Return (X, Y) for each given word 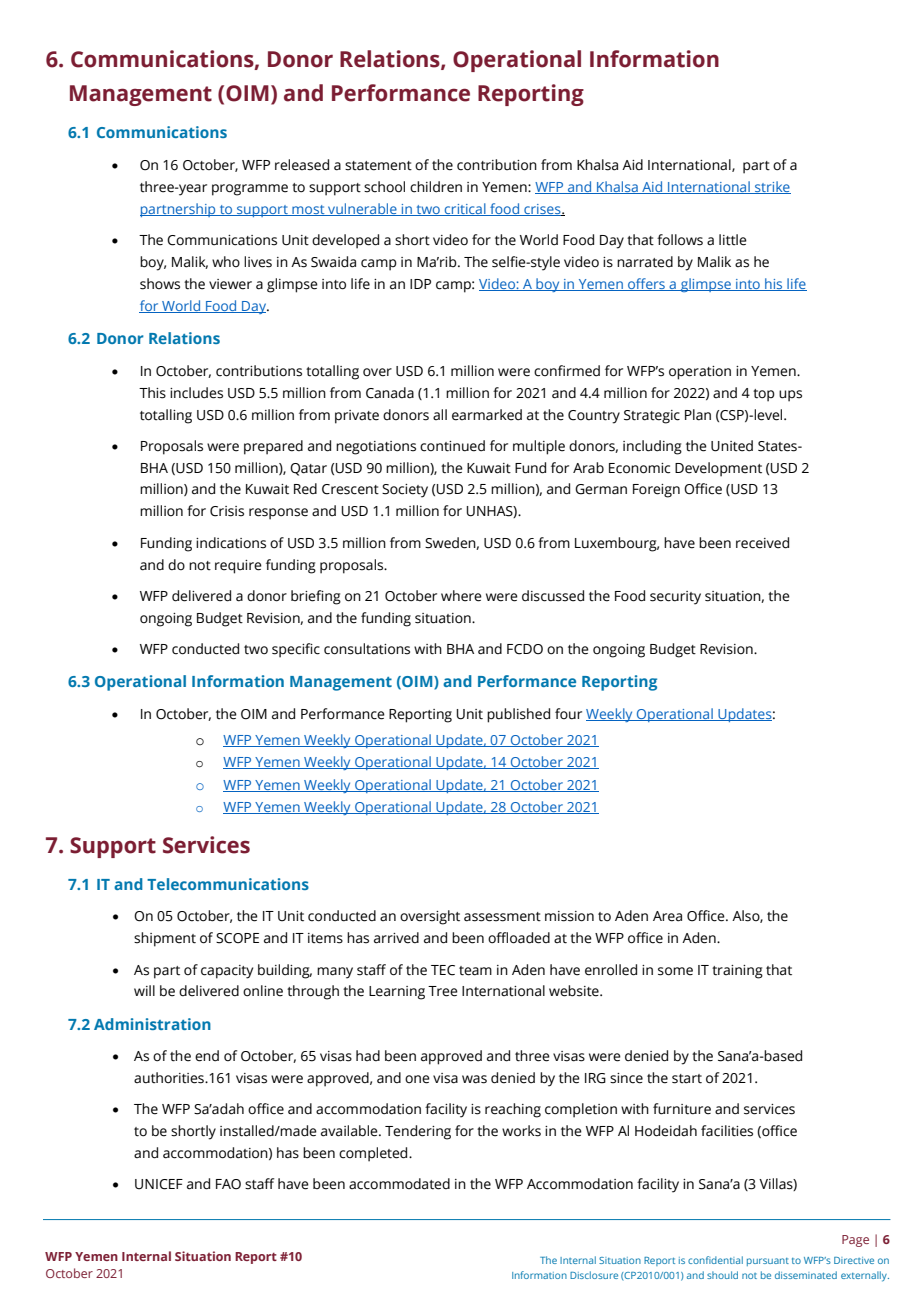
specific (296, 650)
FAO (228, 1184)
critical (465, 209)
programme (250, 190)
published (518, 715)
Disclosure (594, 1275)
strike (772, 187)
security (675, 598)
